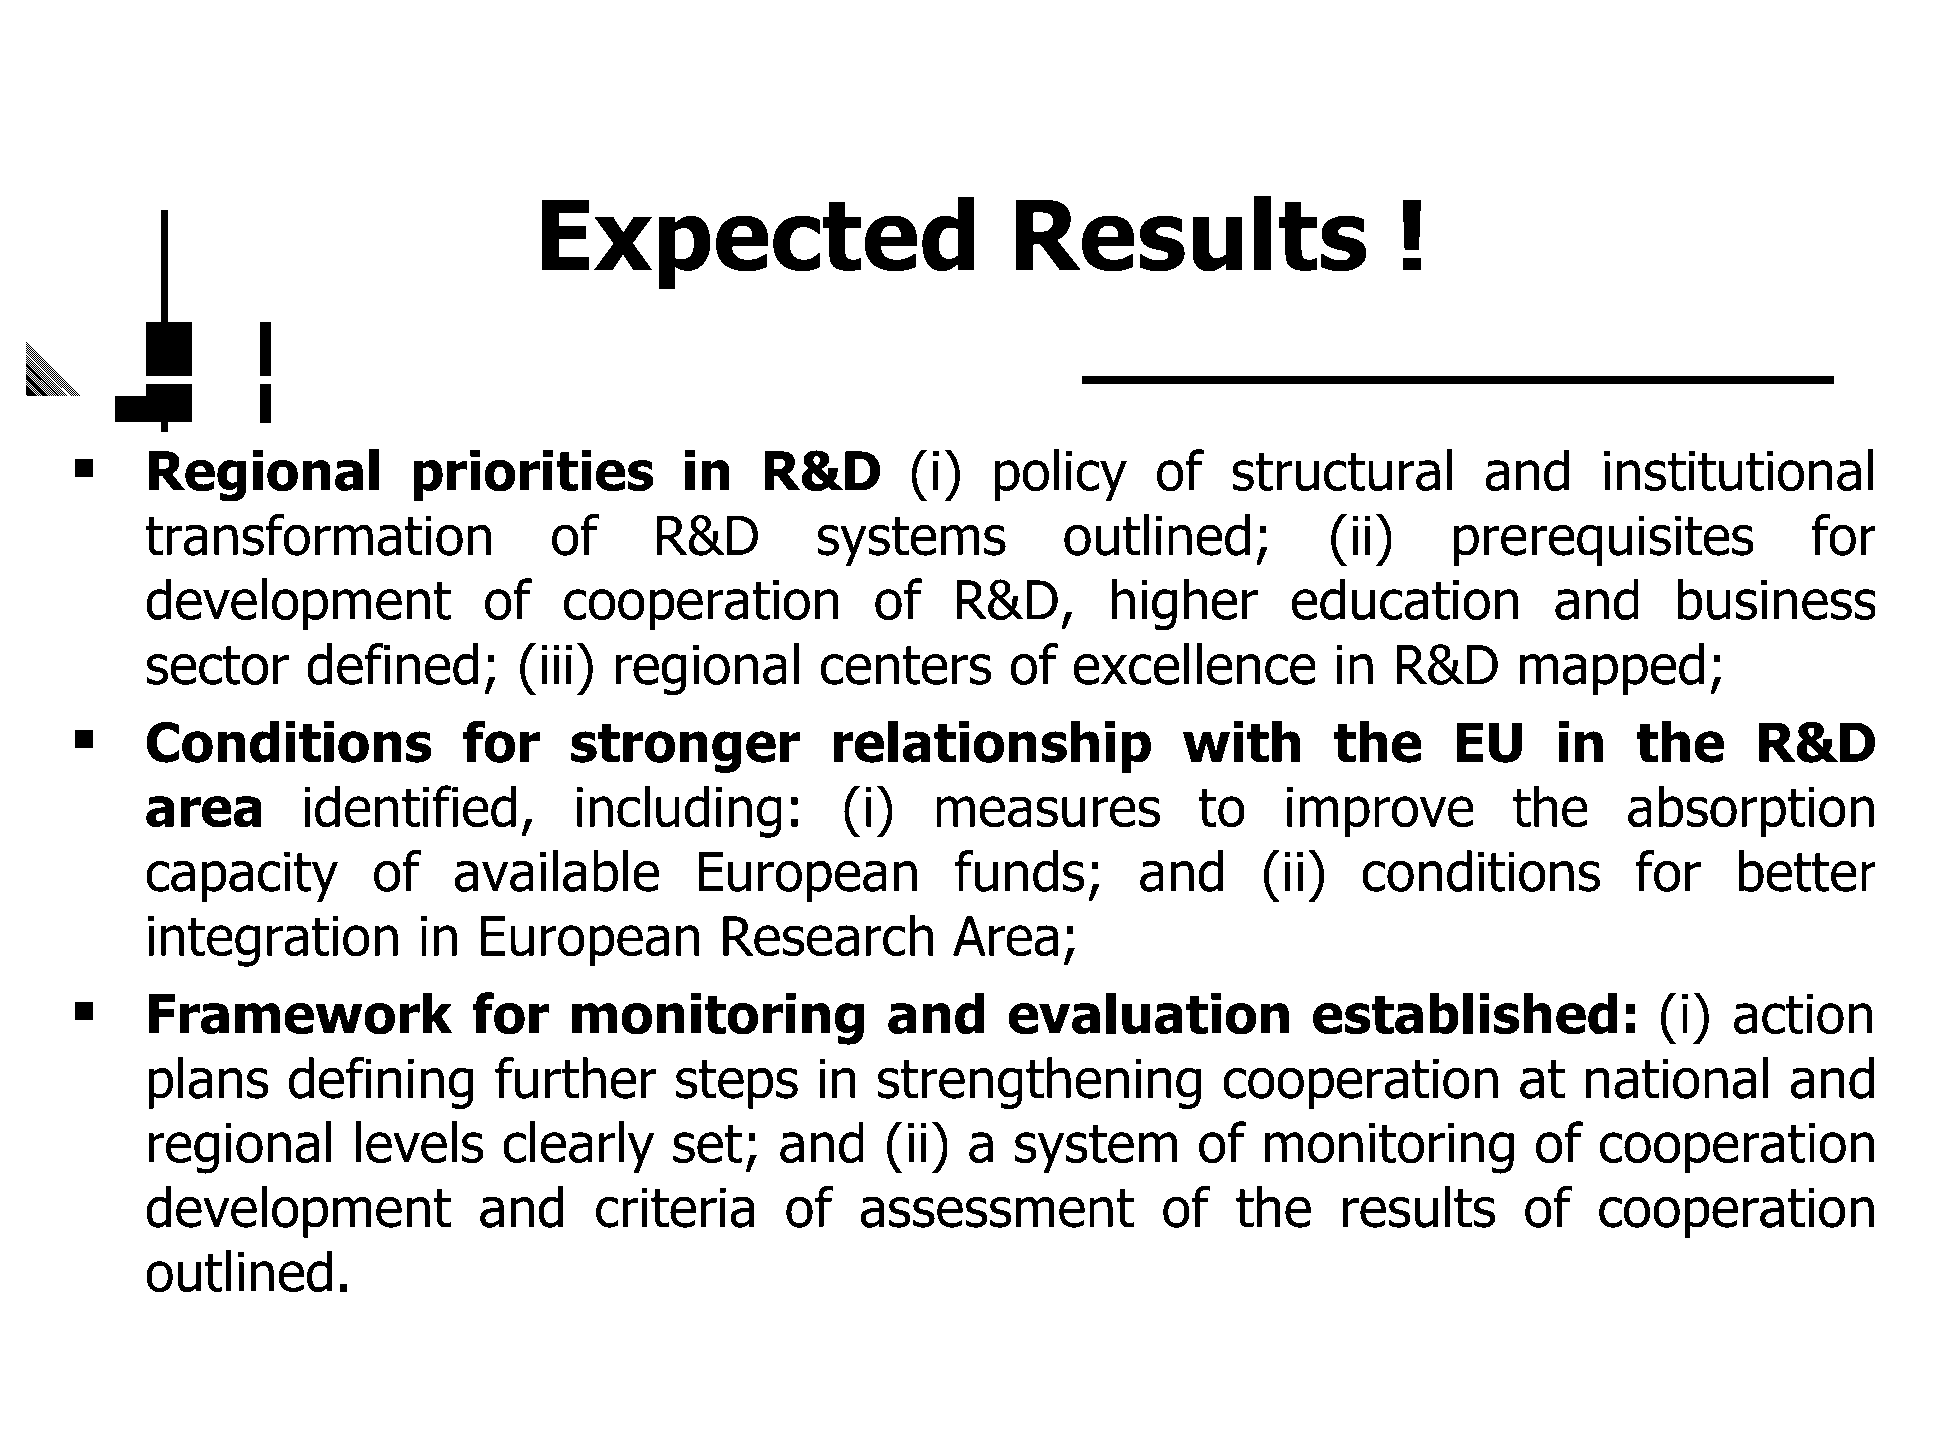 The height and width of the screenshot is (1451, 1934). Describe the element at coordinates (1807, 871) in the screenshot. I see `better` at that location.
